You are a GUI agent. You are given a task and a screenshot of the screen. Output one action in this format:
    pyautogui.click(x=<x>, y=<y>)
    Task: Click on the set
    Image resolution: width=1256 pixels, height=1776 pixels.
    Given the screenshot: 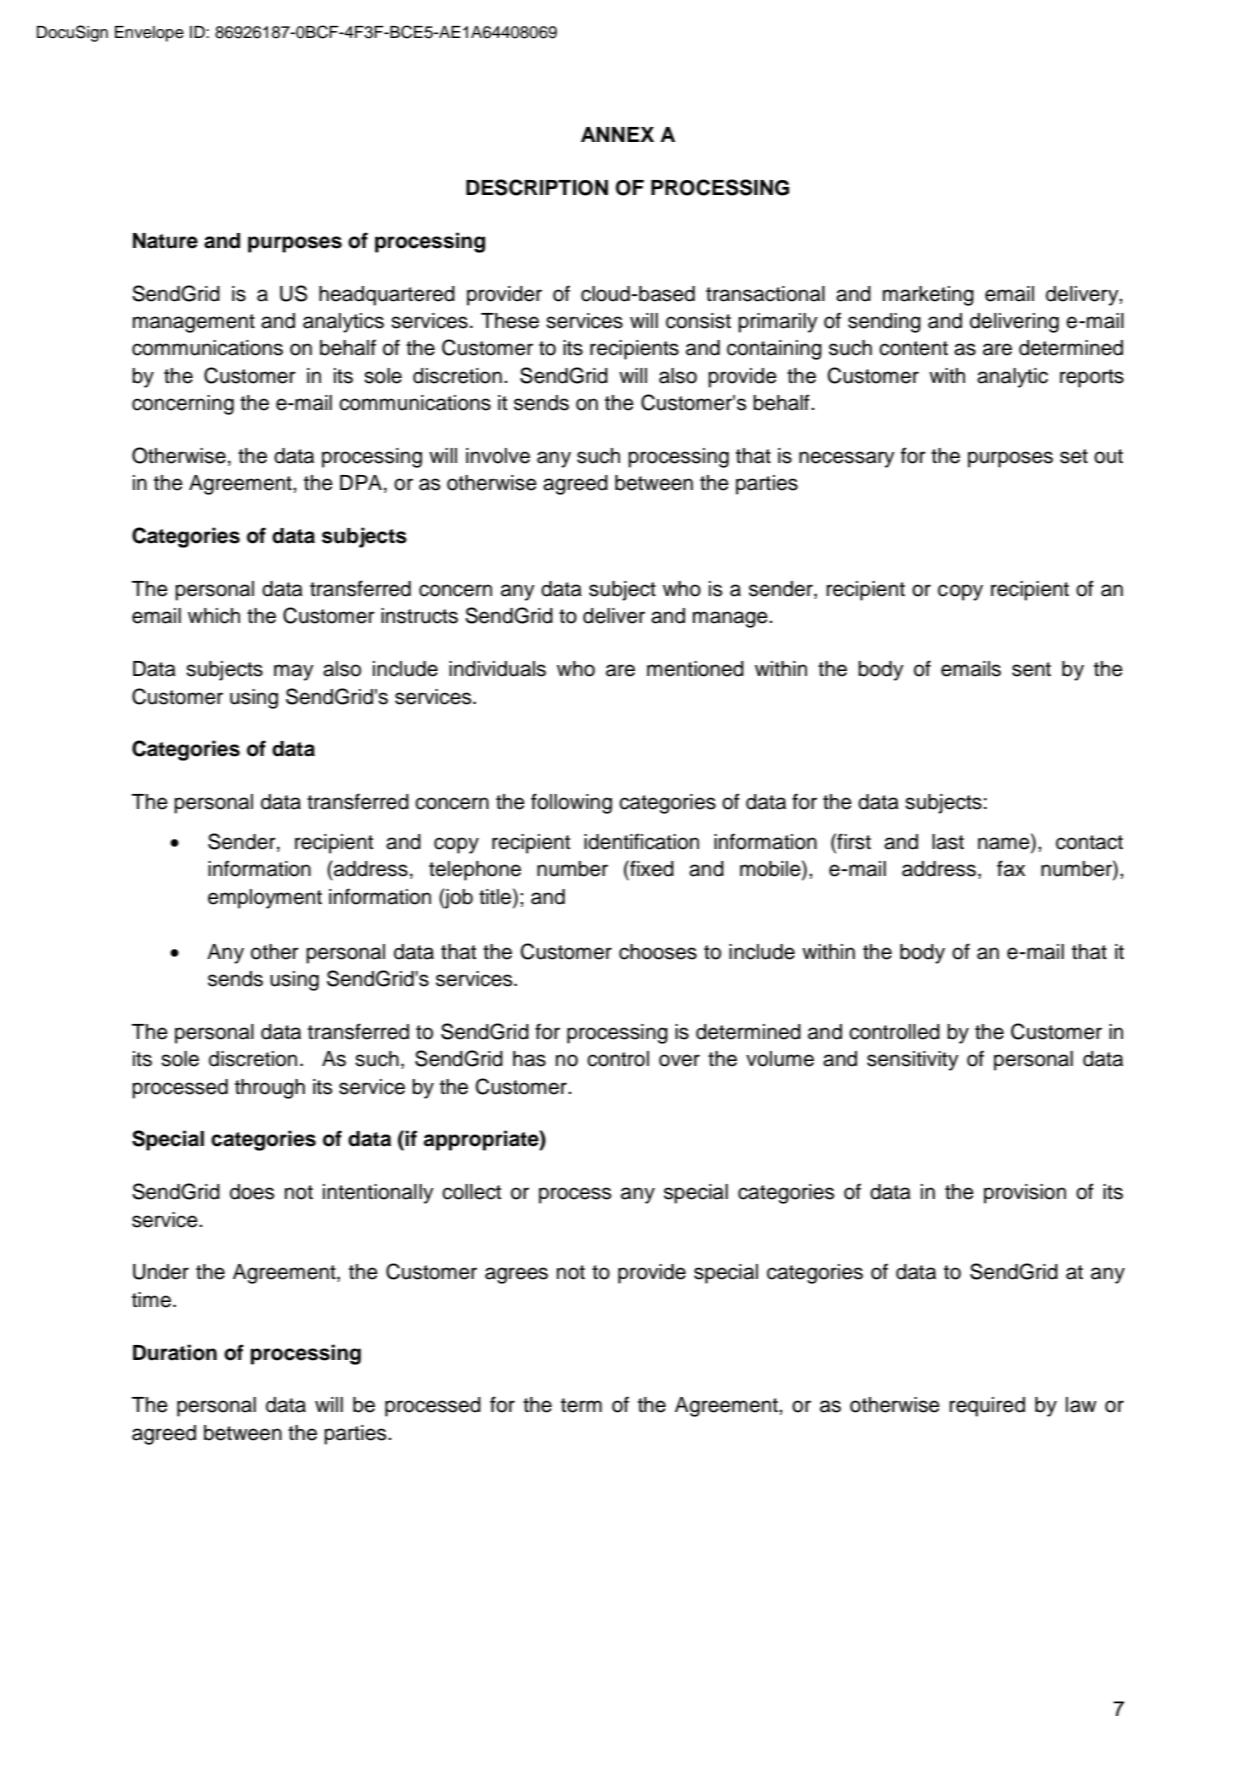 What is the action you would take?
    pyautogui.click(x=1074, y=456)
